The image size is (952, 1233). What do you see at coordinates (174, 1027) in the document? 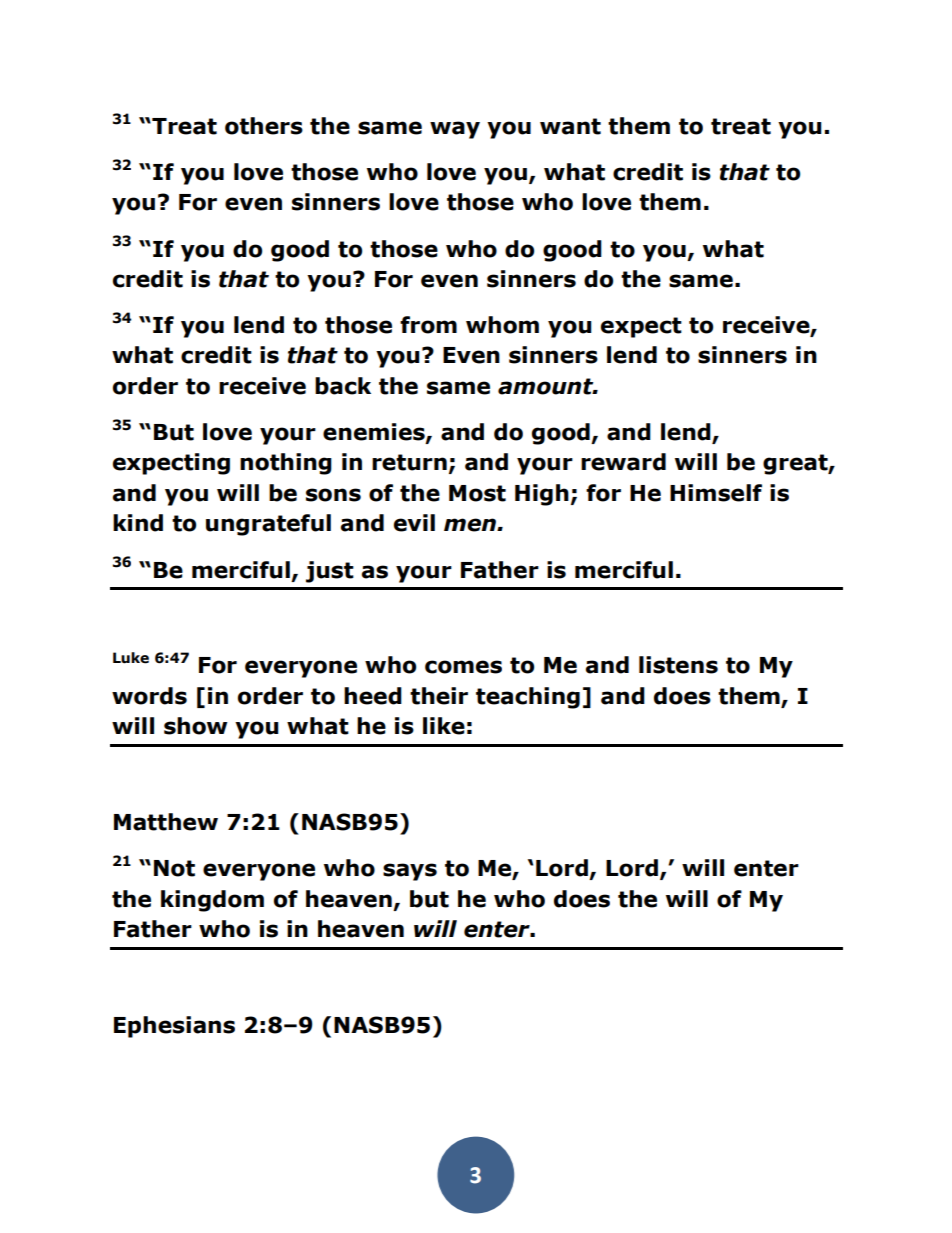
I see `Ephesians` at bounding box center [174, 1027].
